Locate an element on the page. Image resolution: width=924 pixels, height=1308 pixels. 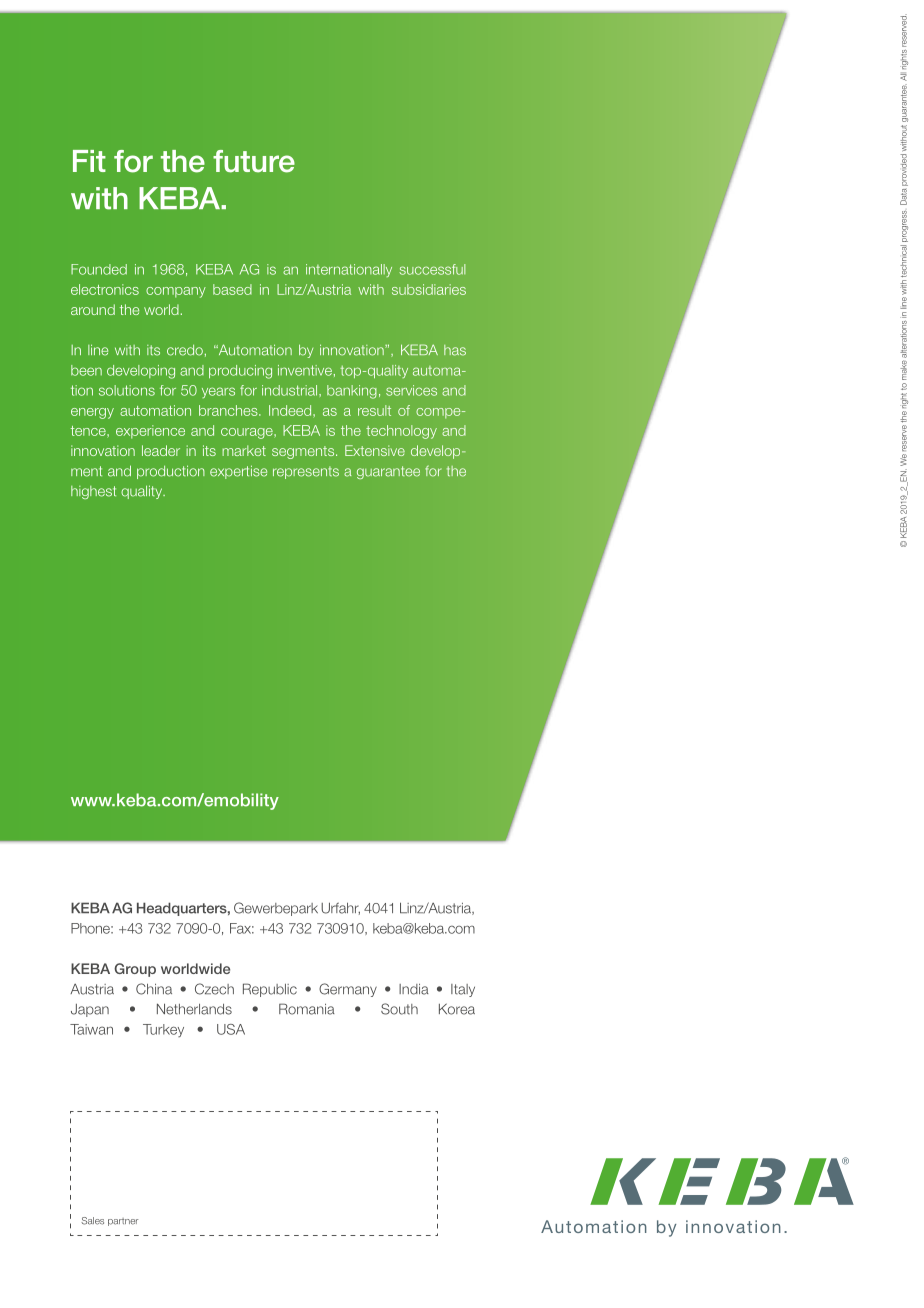
Republic is located at coordinates (270, 990).
